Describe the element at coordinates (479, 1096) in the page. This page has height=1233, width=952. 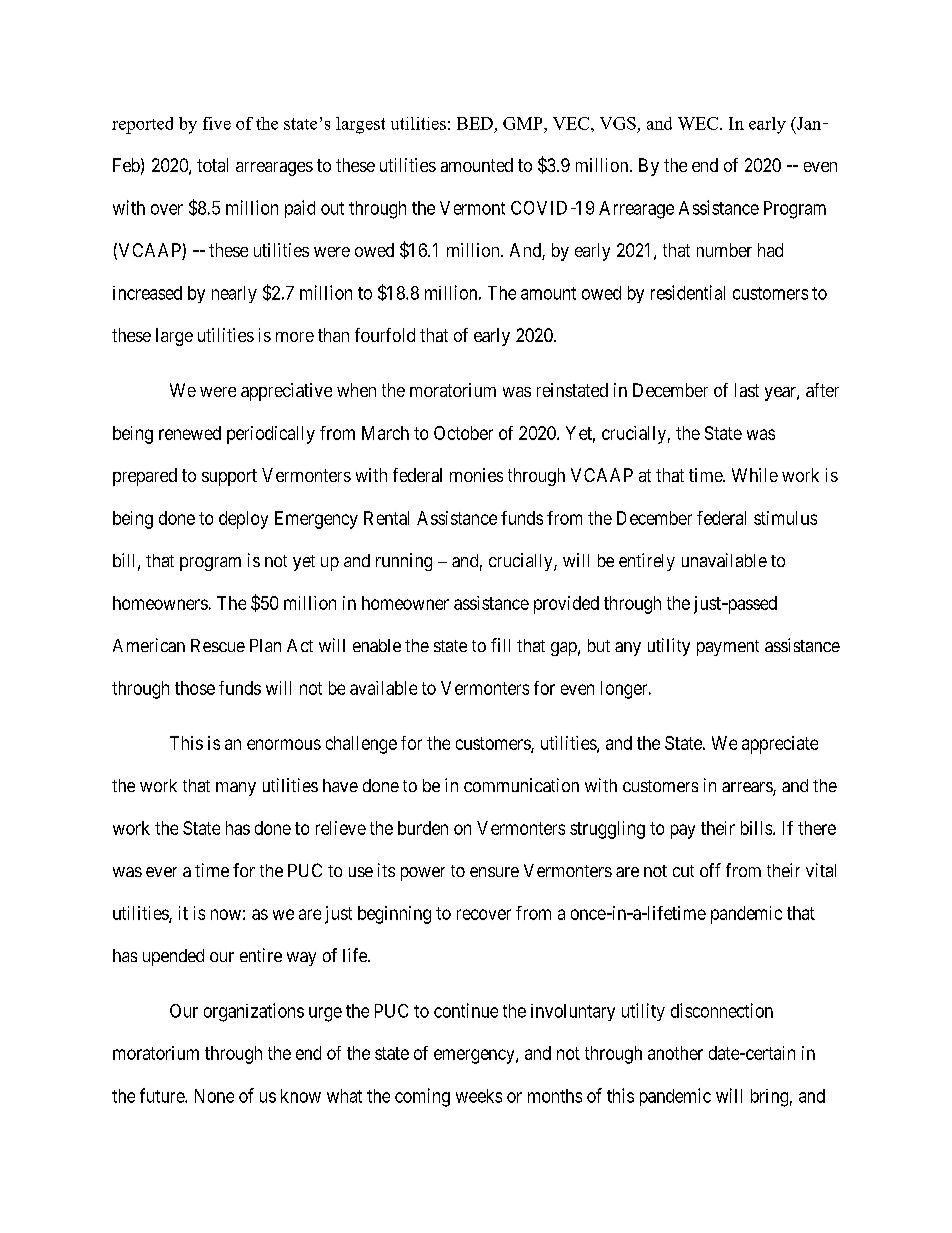
I see `weeks` at that location.
